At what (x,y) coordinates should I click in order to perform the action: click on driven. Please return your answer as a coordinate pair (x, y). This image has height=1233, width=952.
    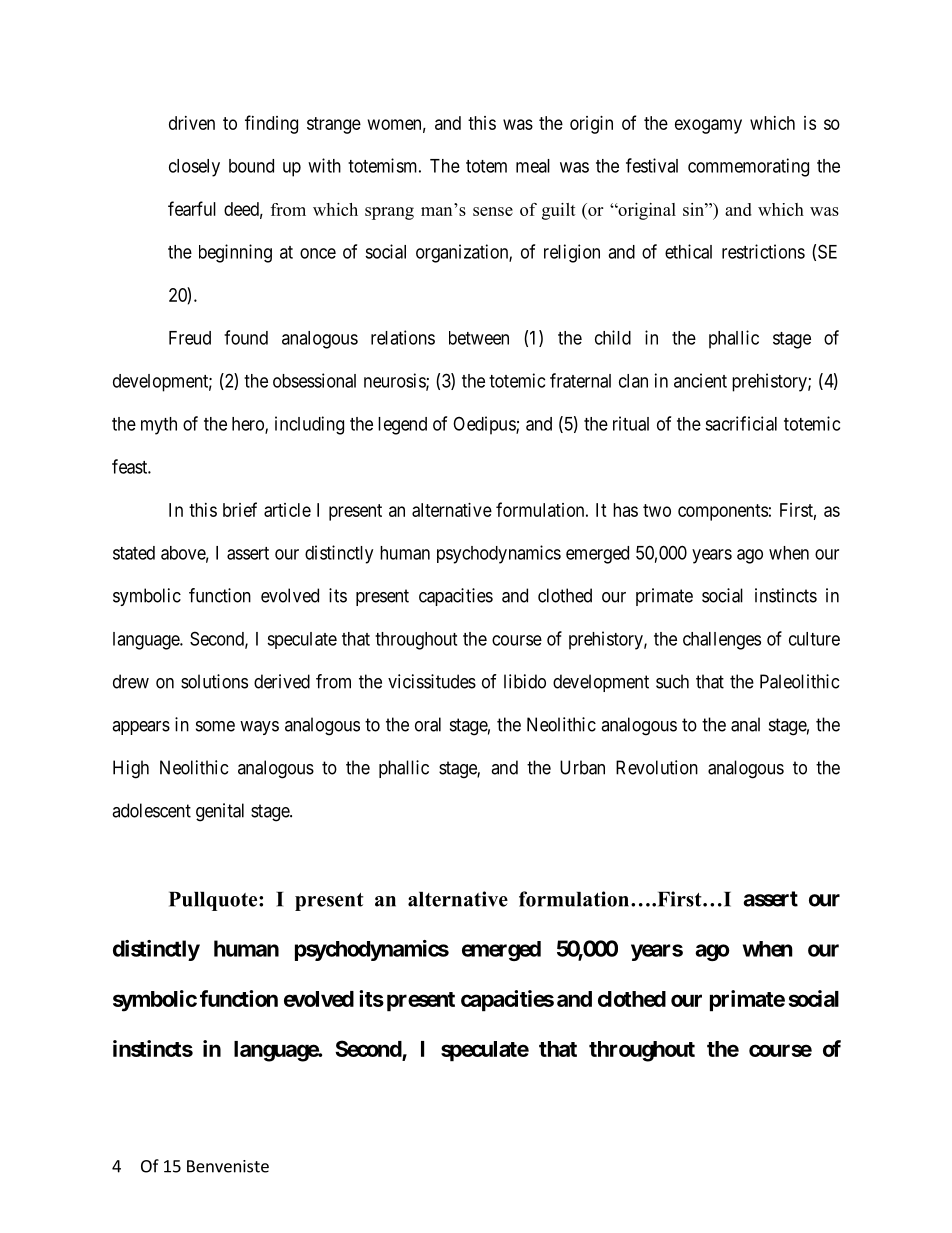
    Looking at the image, I should click on (192, 123).
